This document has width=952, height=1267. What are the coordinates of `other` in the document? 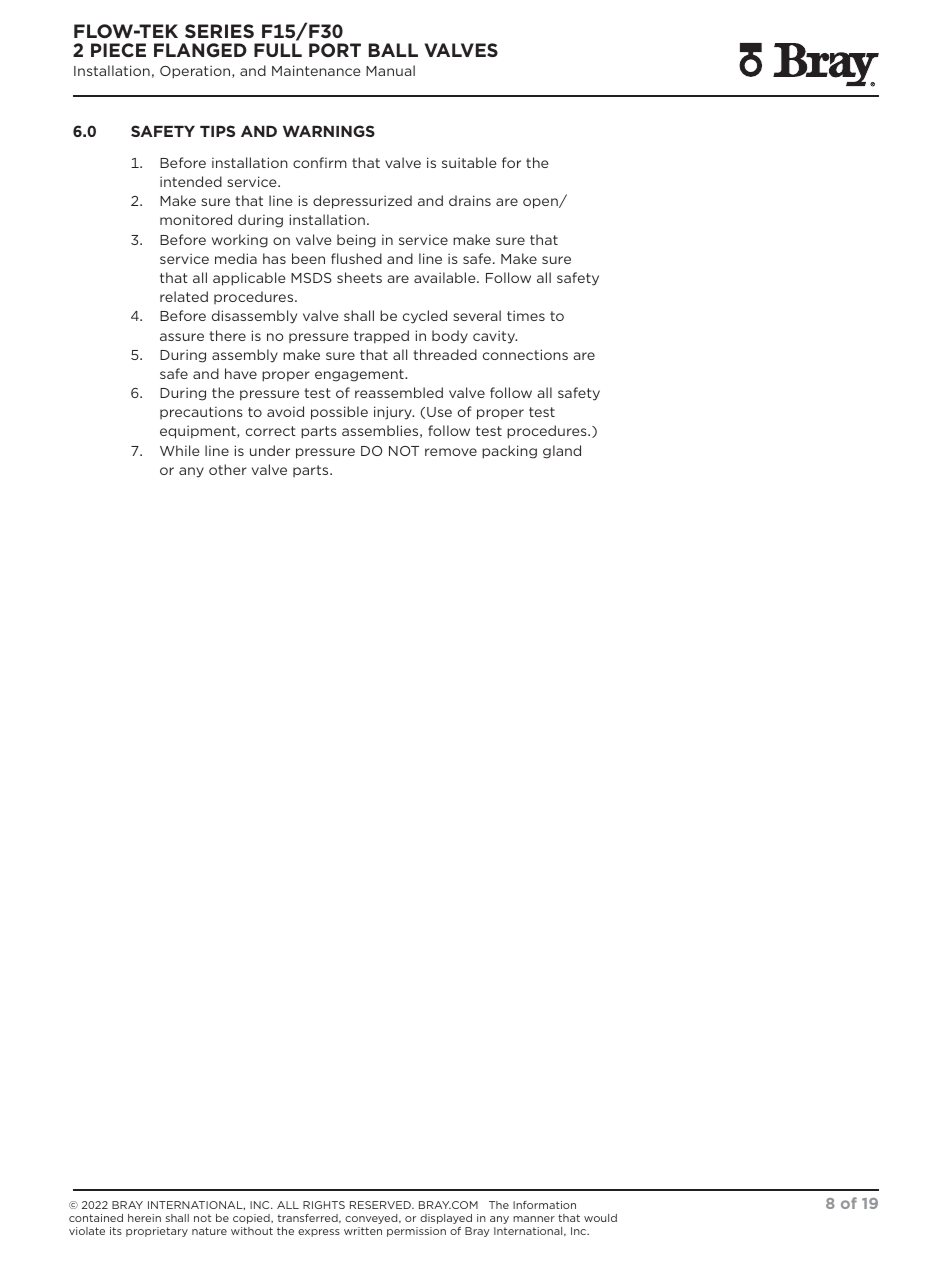 It's located at (228, 469).
